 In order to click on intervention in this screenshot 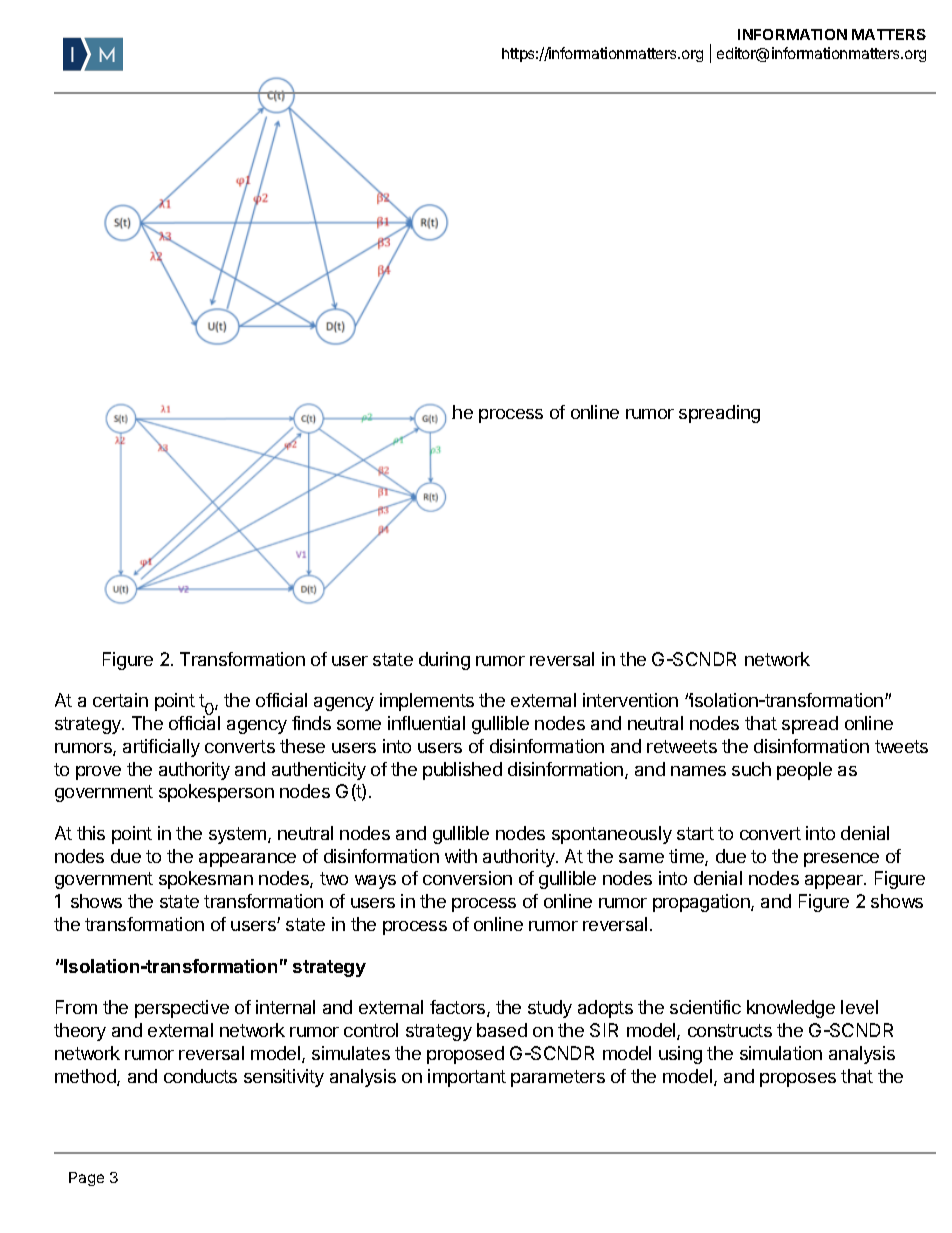, I will do `click(630, 700)`.
